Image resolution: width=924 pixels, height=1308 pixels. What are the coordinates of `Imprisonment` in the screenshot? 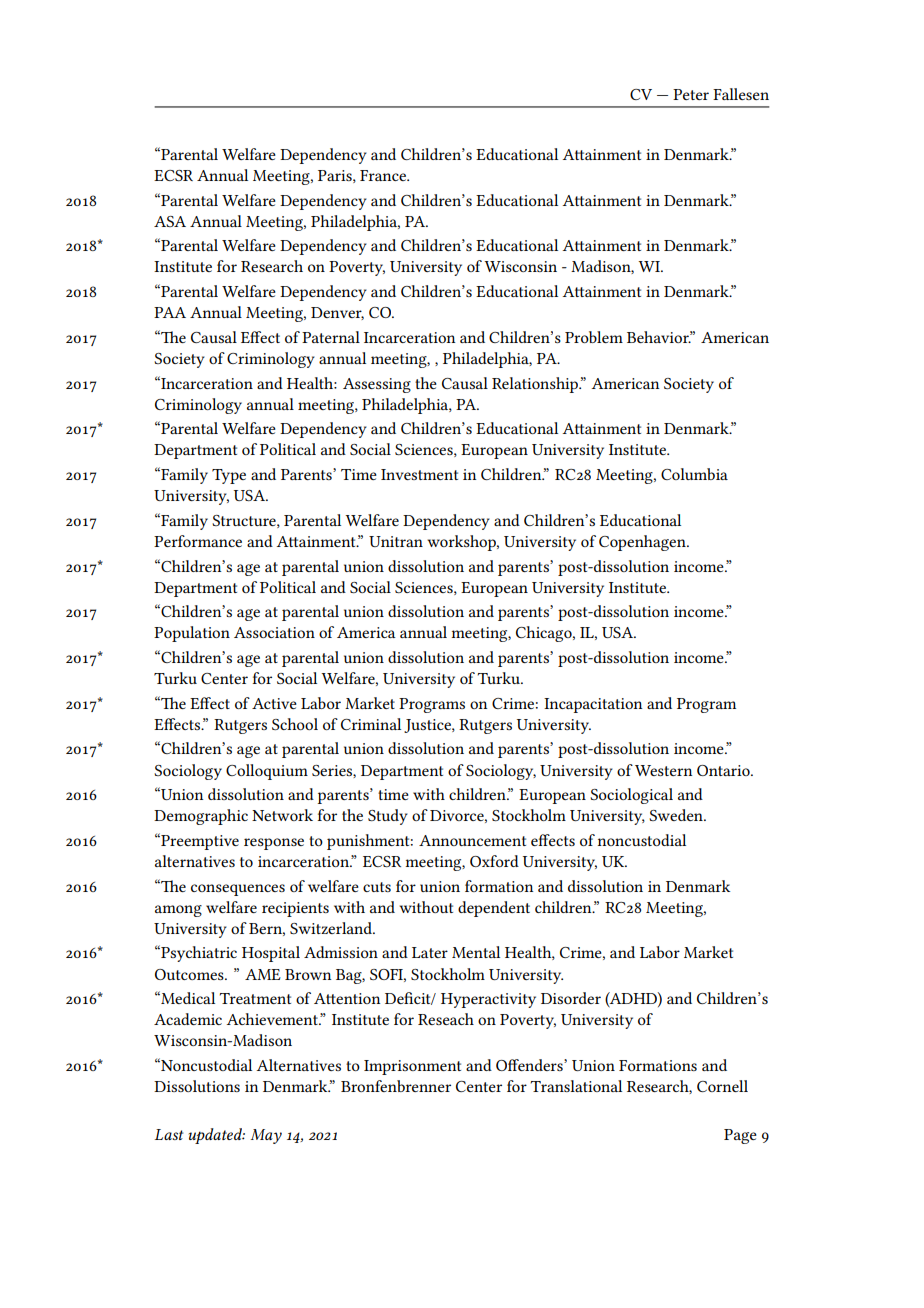 It's located at (412, 1067).
